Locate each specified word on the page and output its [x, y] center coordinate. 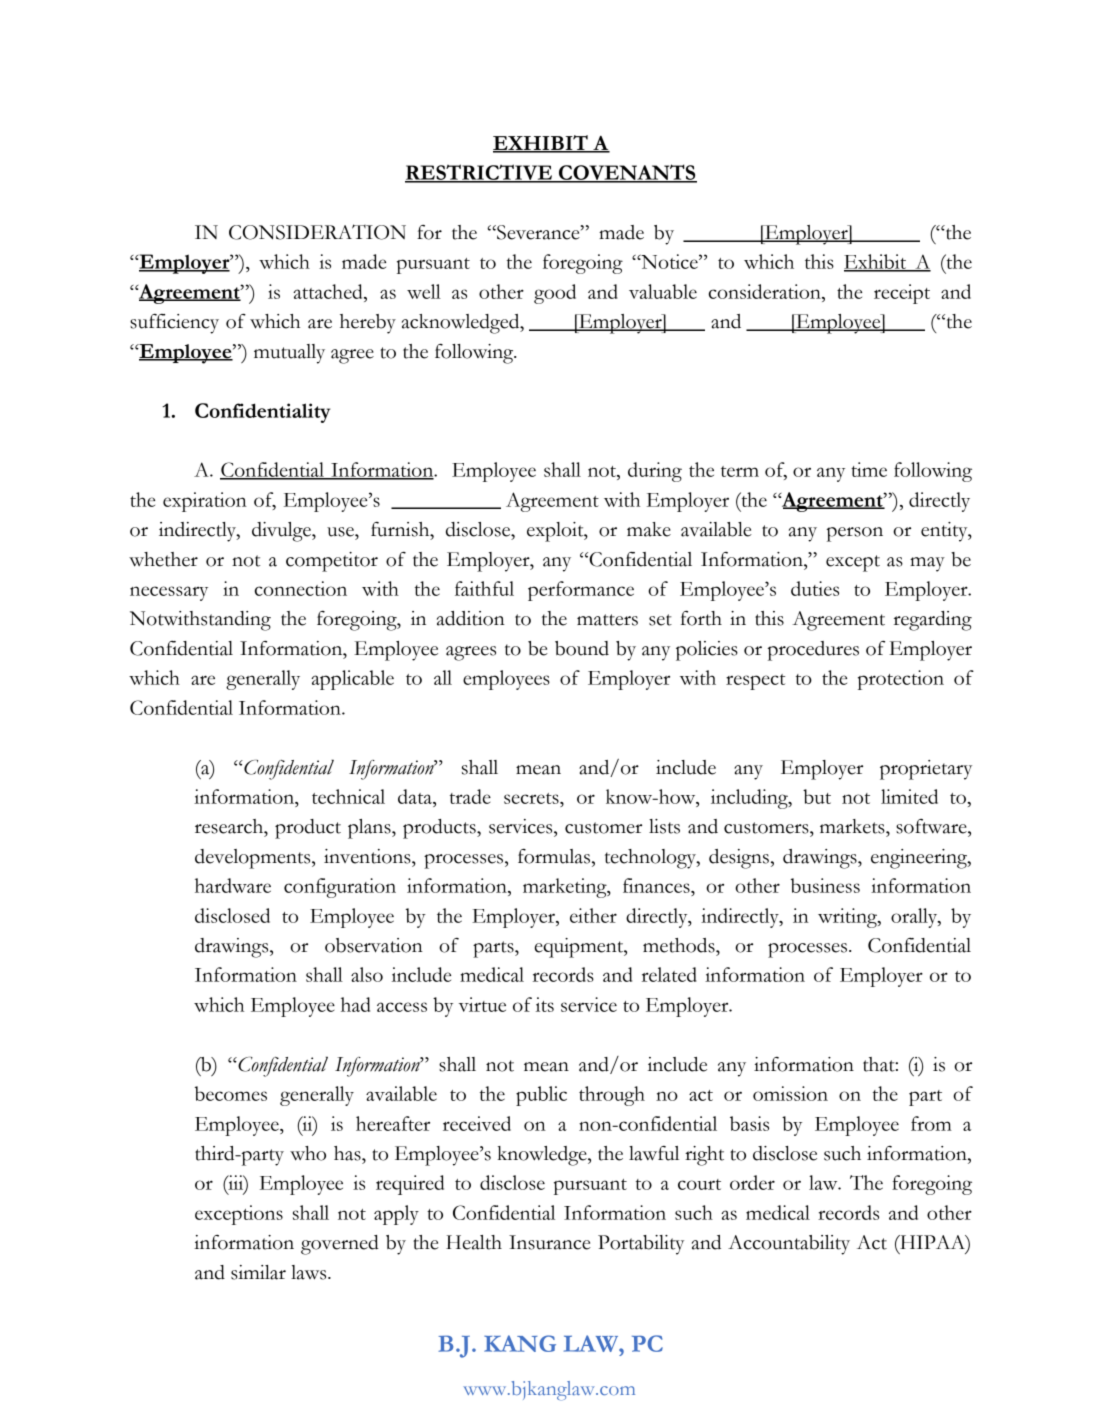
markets [853, 826]
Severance [538, 232]
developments [254, 859]
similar [258, 1272]
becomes [231, 1093]
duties [815, 588]
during [655, 472]
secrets [532, 798]
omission [790, 1093]
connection [301, 588]
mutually [289, 354]
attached [329, 291]
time [869, 469]
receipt [902, 294]
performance [581, 591]
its [545, 1004]
